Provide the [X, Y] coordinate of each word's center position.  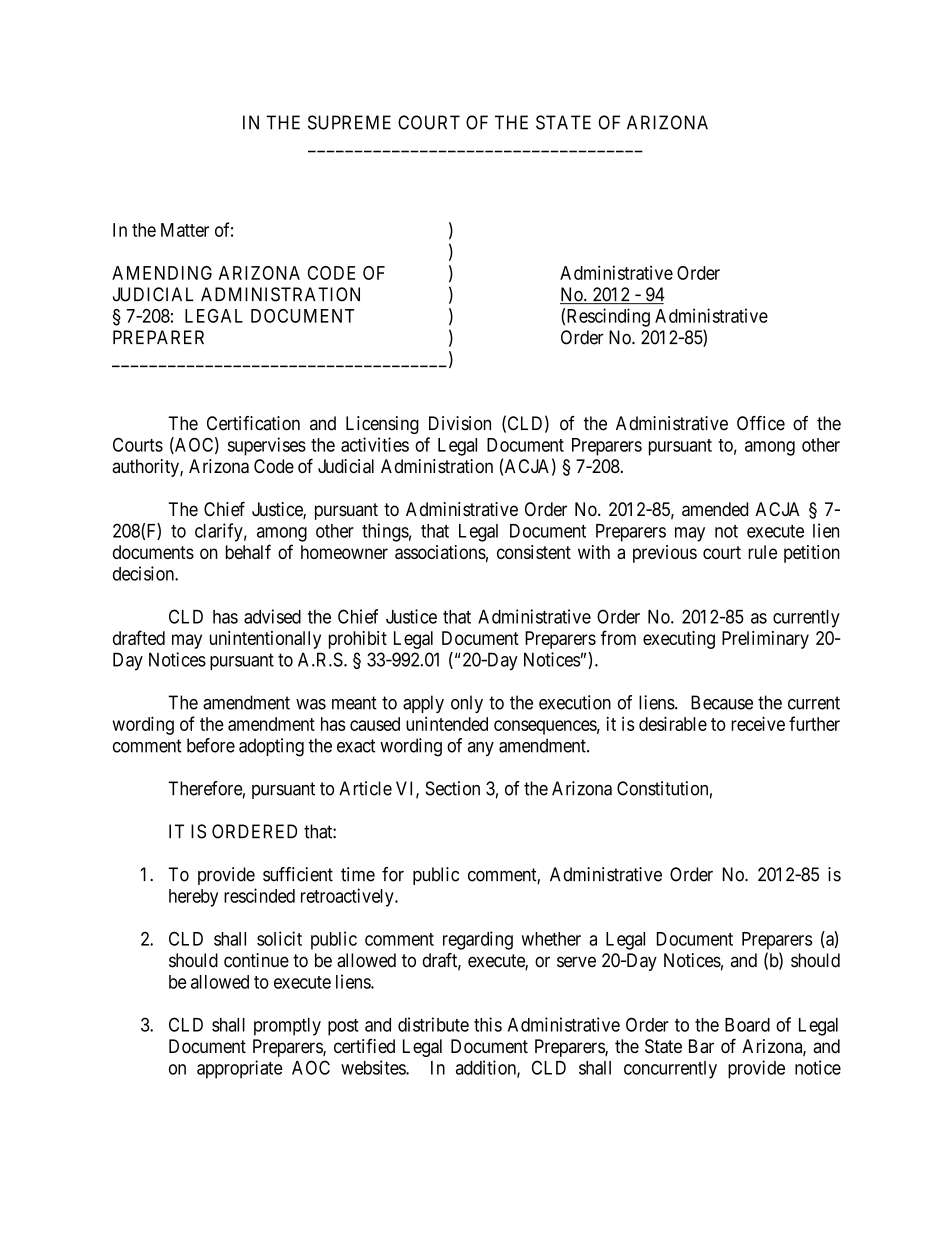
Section [452, 788]
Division [460, 423]
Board [747, 1025]
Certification [253, 423]
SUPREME [349, 122]
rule [762, 552]
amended [715, 509]
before [211, 745]
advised [272, 616]
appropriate [240, 1069]
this [488, 1024]
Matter [185, 230]
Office [761, 423]
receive [758, 723]
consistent [534, 552]
